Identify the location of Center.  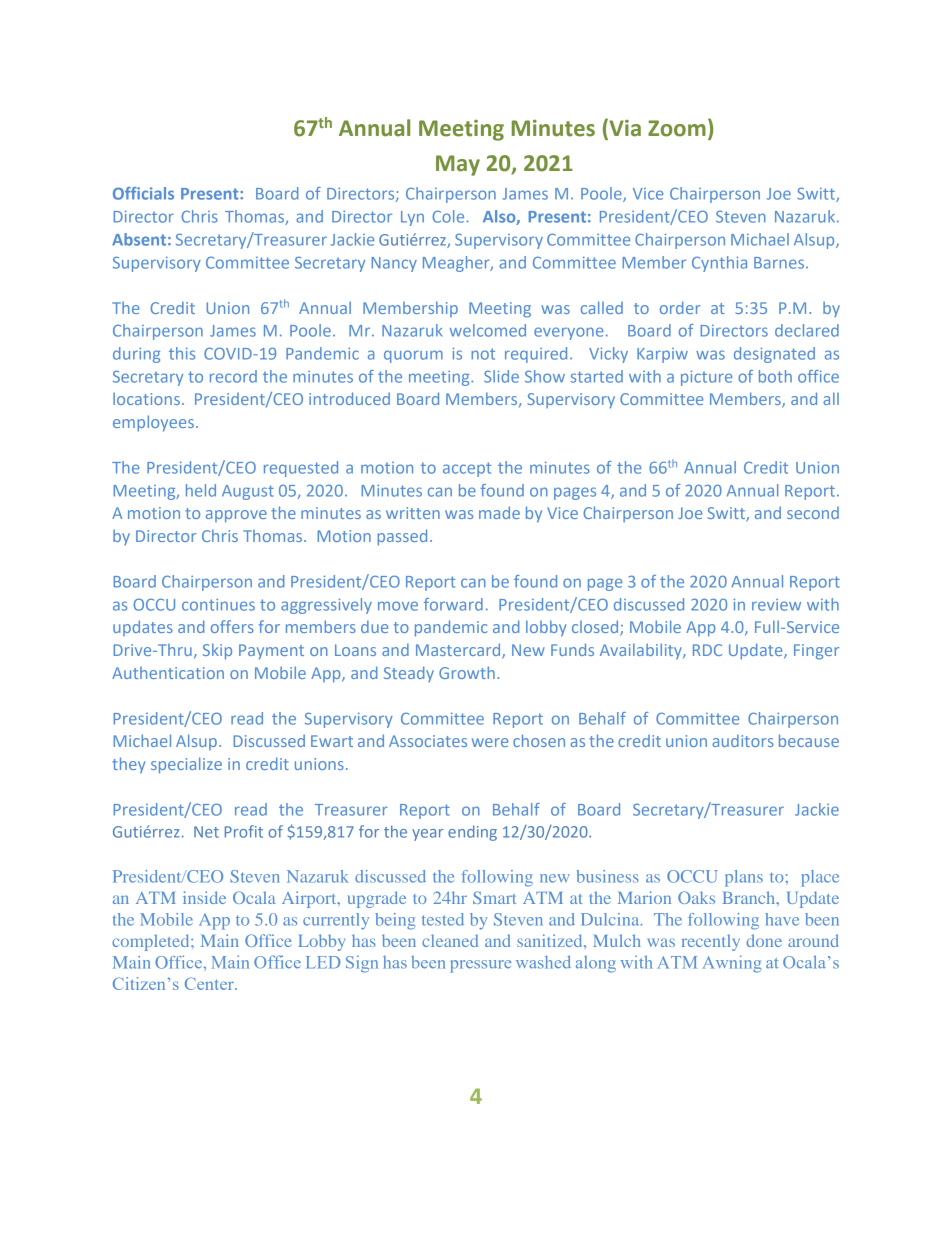
(210, 983).
